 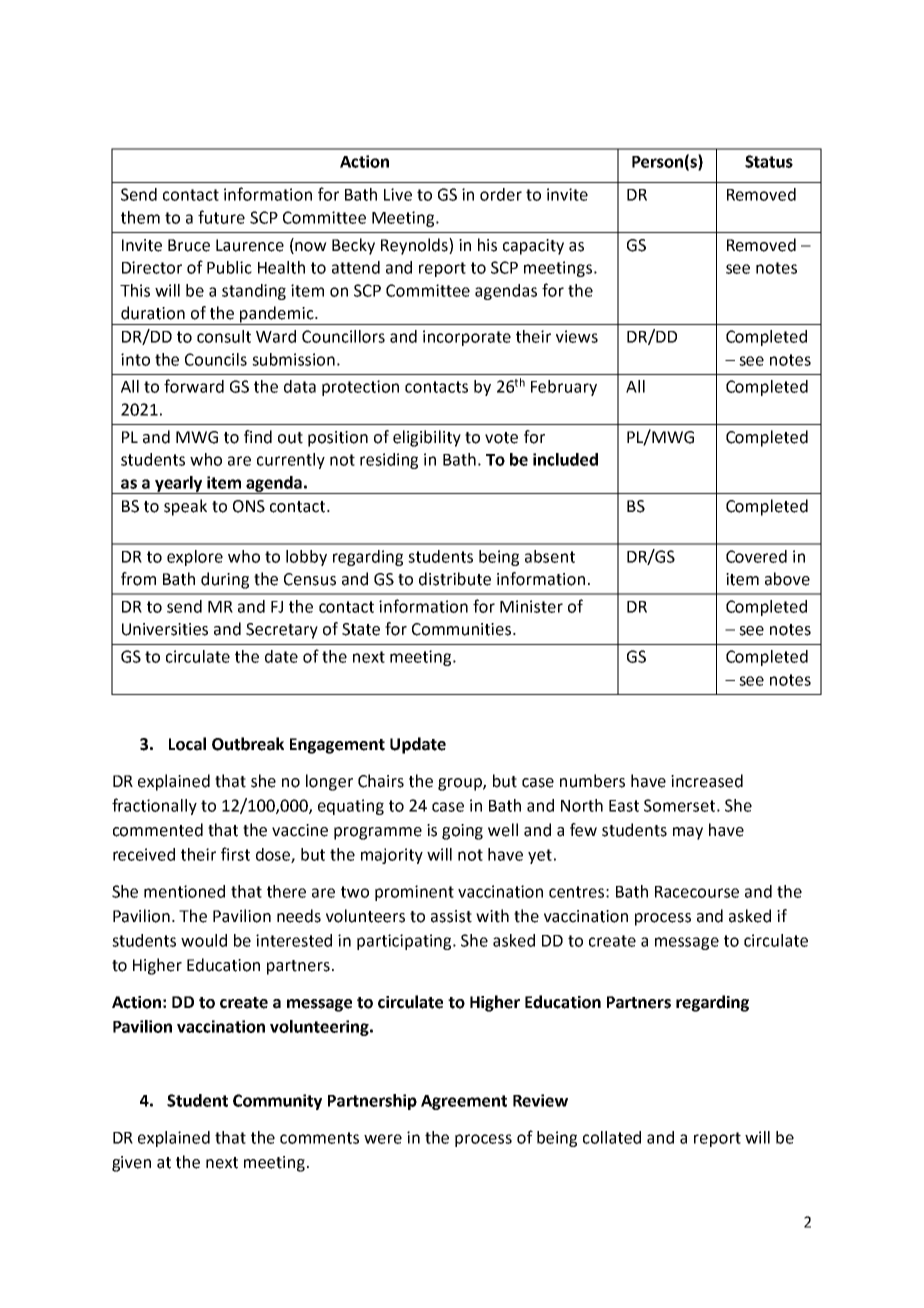 What do you see at coordinates (612, 1137) in the image?
I see `collated` at bounding box center [612, 1137].
